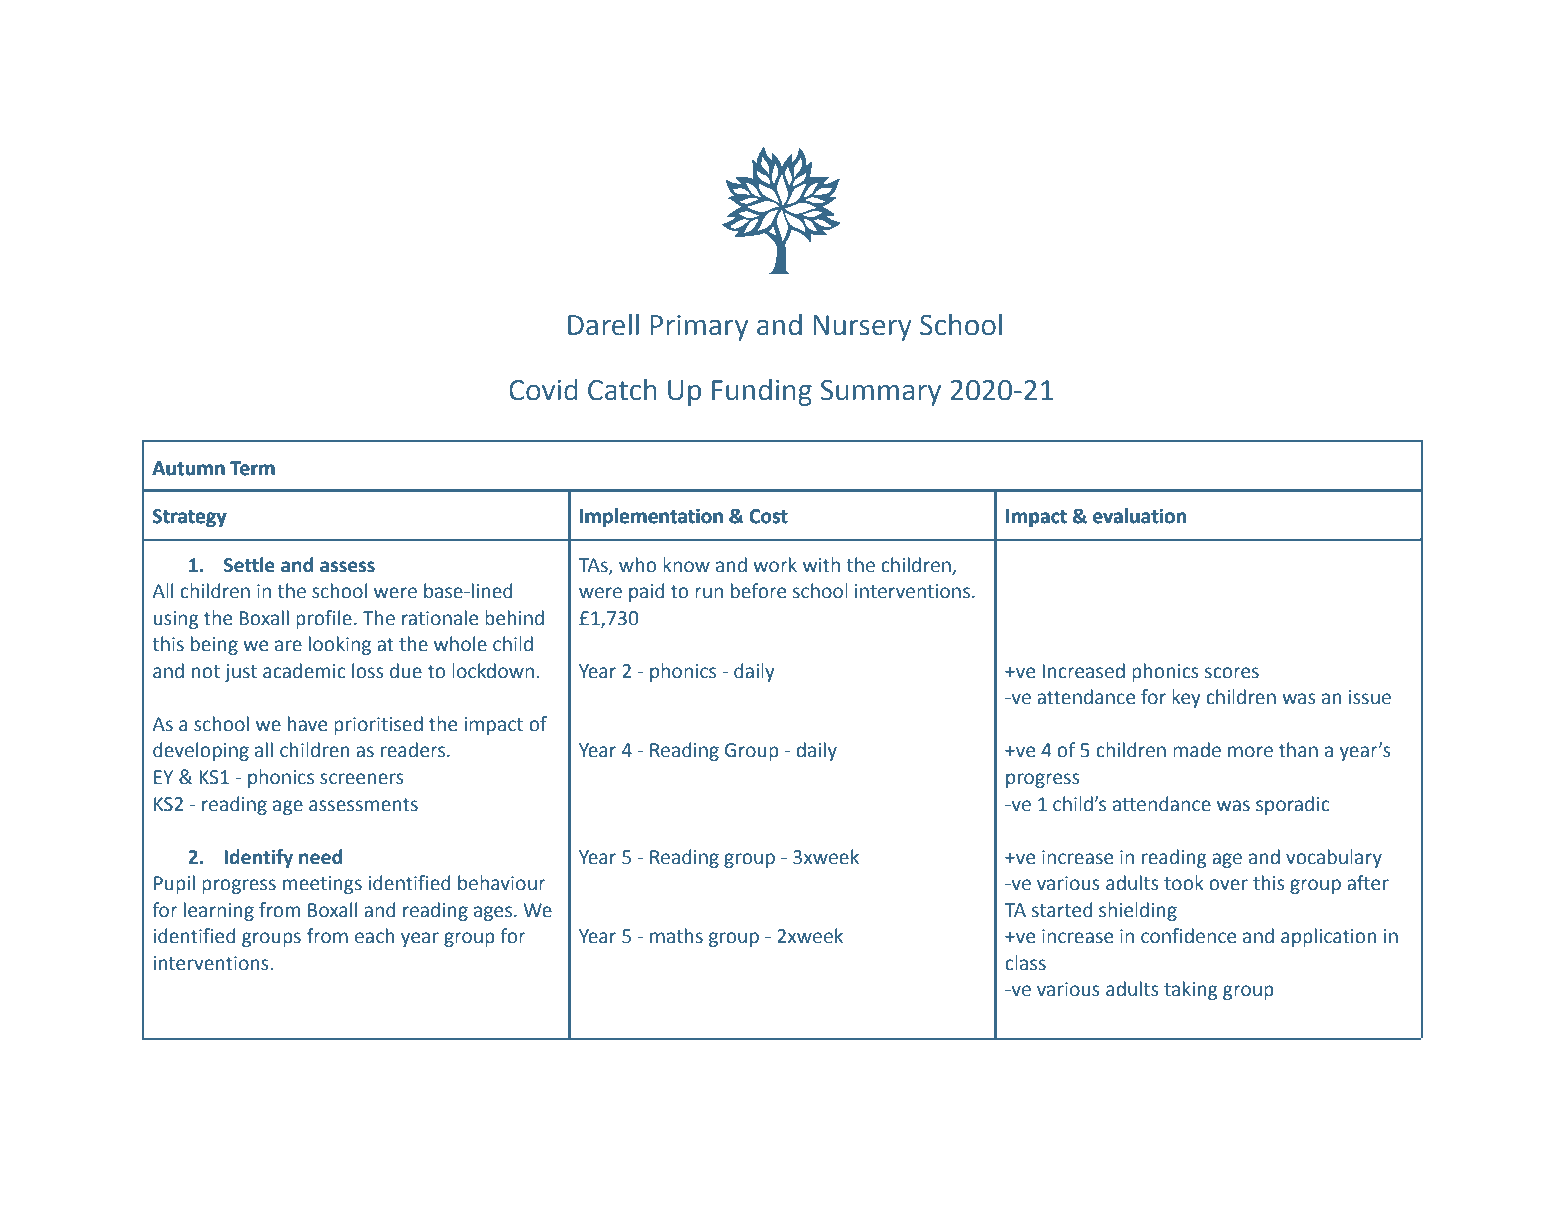  I want to click on Primary, so click(699, 328).
